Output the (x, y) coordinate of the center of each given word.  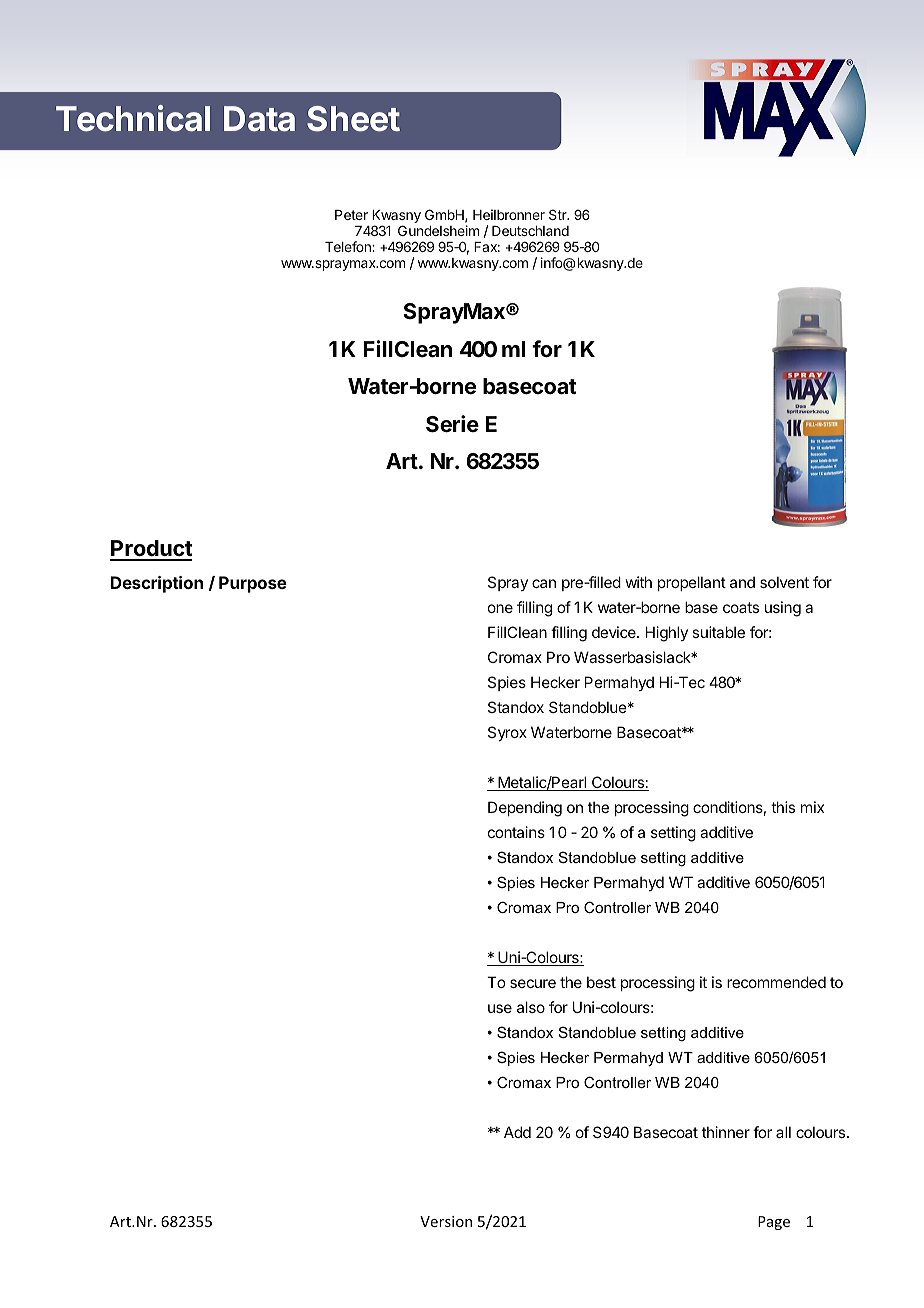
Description (157, 584)
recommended (776, 982)
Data (259, 119)
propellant (692, 583)
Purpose (253, 584)
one (500, 608)
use (500, 1008)
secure (533, 983)
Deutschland (530, 231)
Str (559, 214)
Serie (452, 424)
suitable (718, 632)
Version (446, 1221)
